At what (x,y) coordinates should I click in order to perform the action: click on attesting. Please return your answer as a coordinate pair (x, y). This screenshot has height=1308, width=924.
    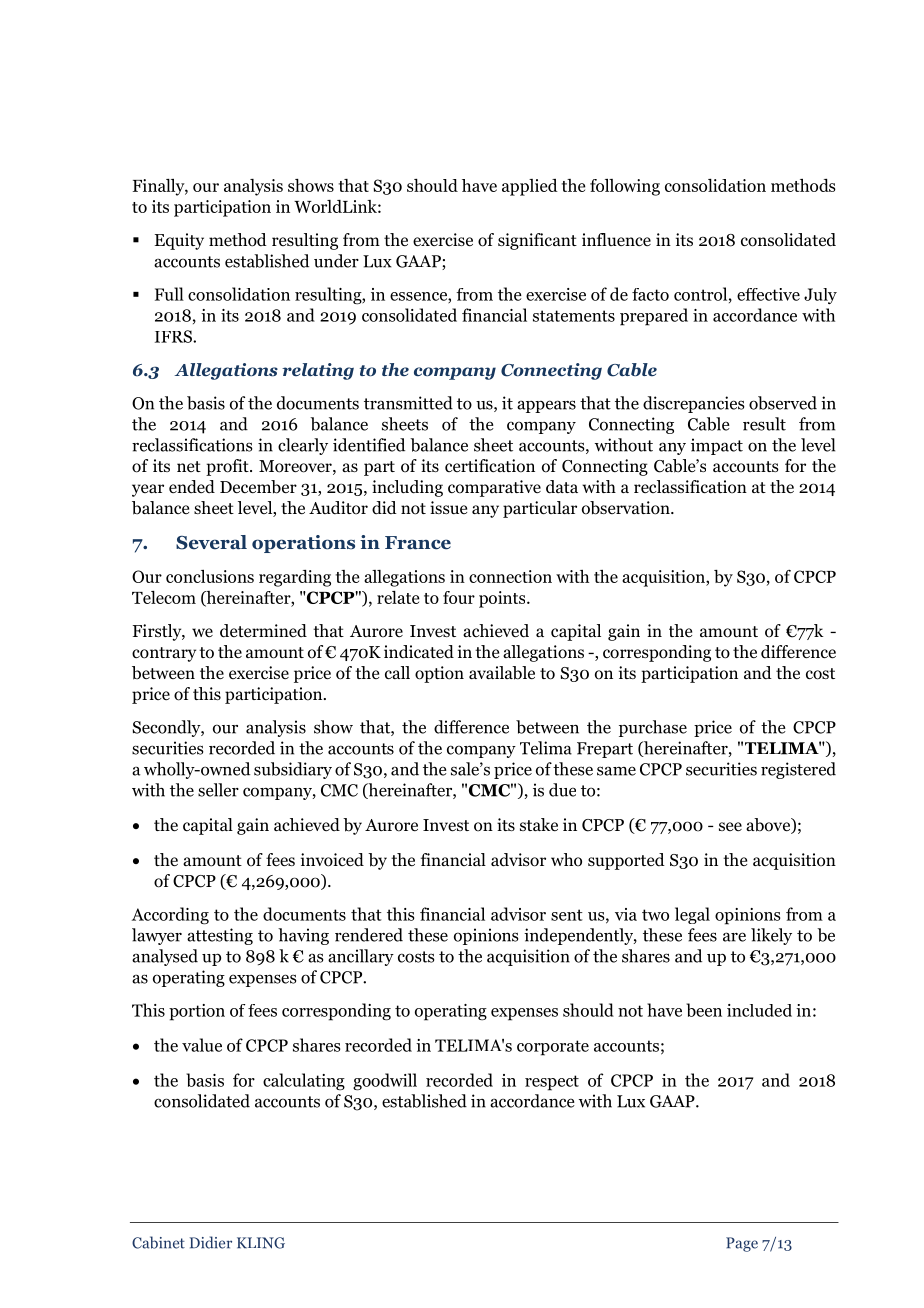
    Looking at the image, I should click on (220, 936).
